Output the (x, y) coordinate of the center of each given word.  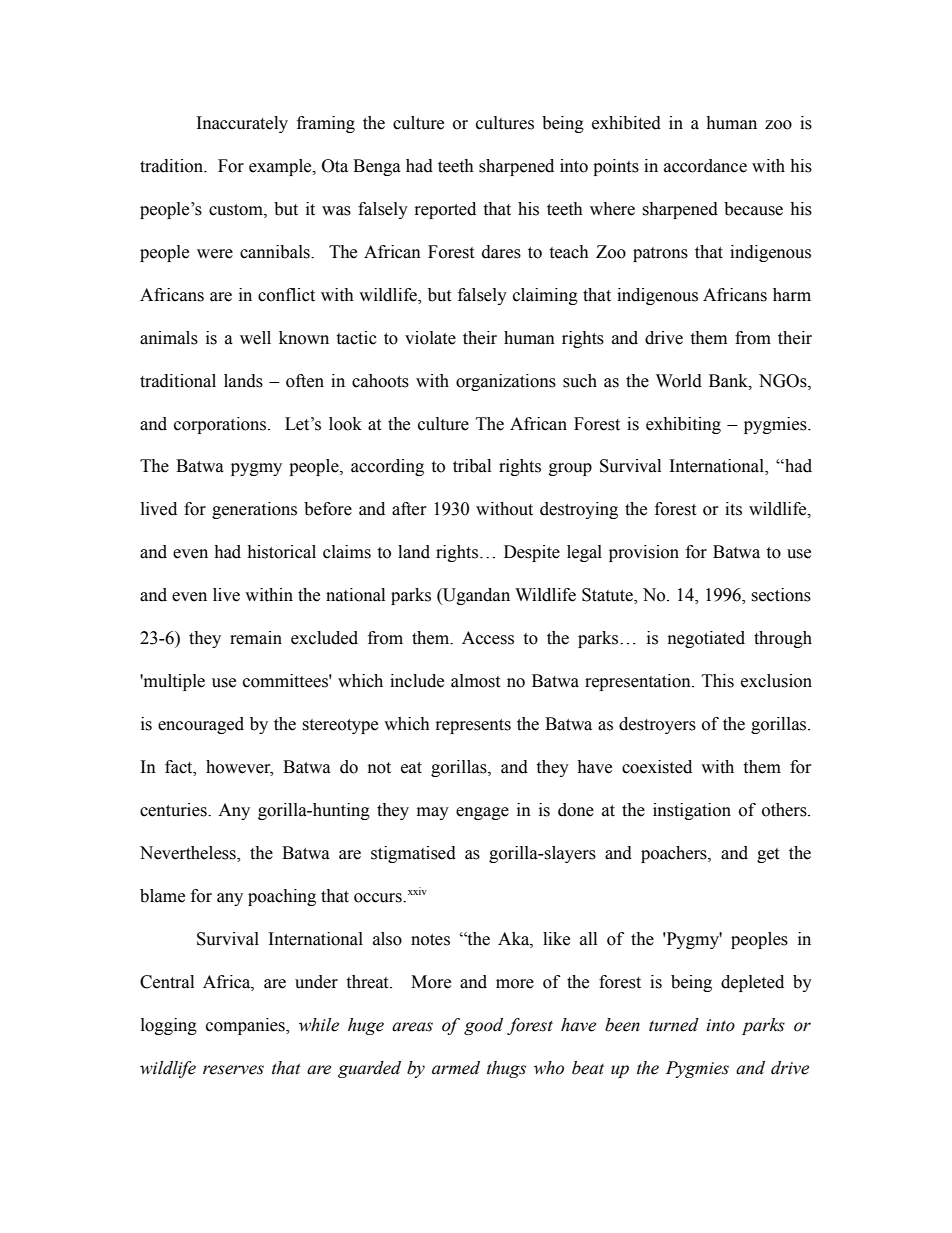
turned (674, 1025)
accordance (705, 166)
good (483, 1026)
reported (445, 210)
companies (246, 1026)
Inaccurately (242, 124)
